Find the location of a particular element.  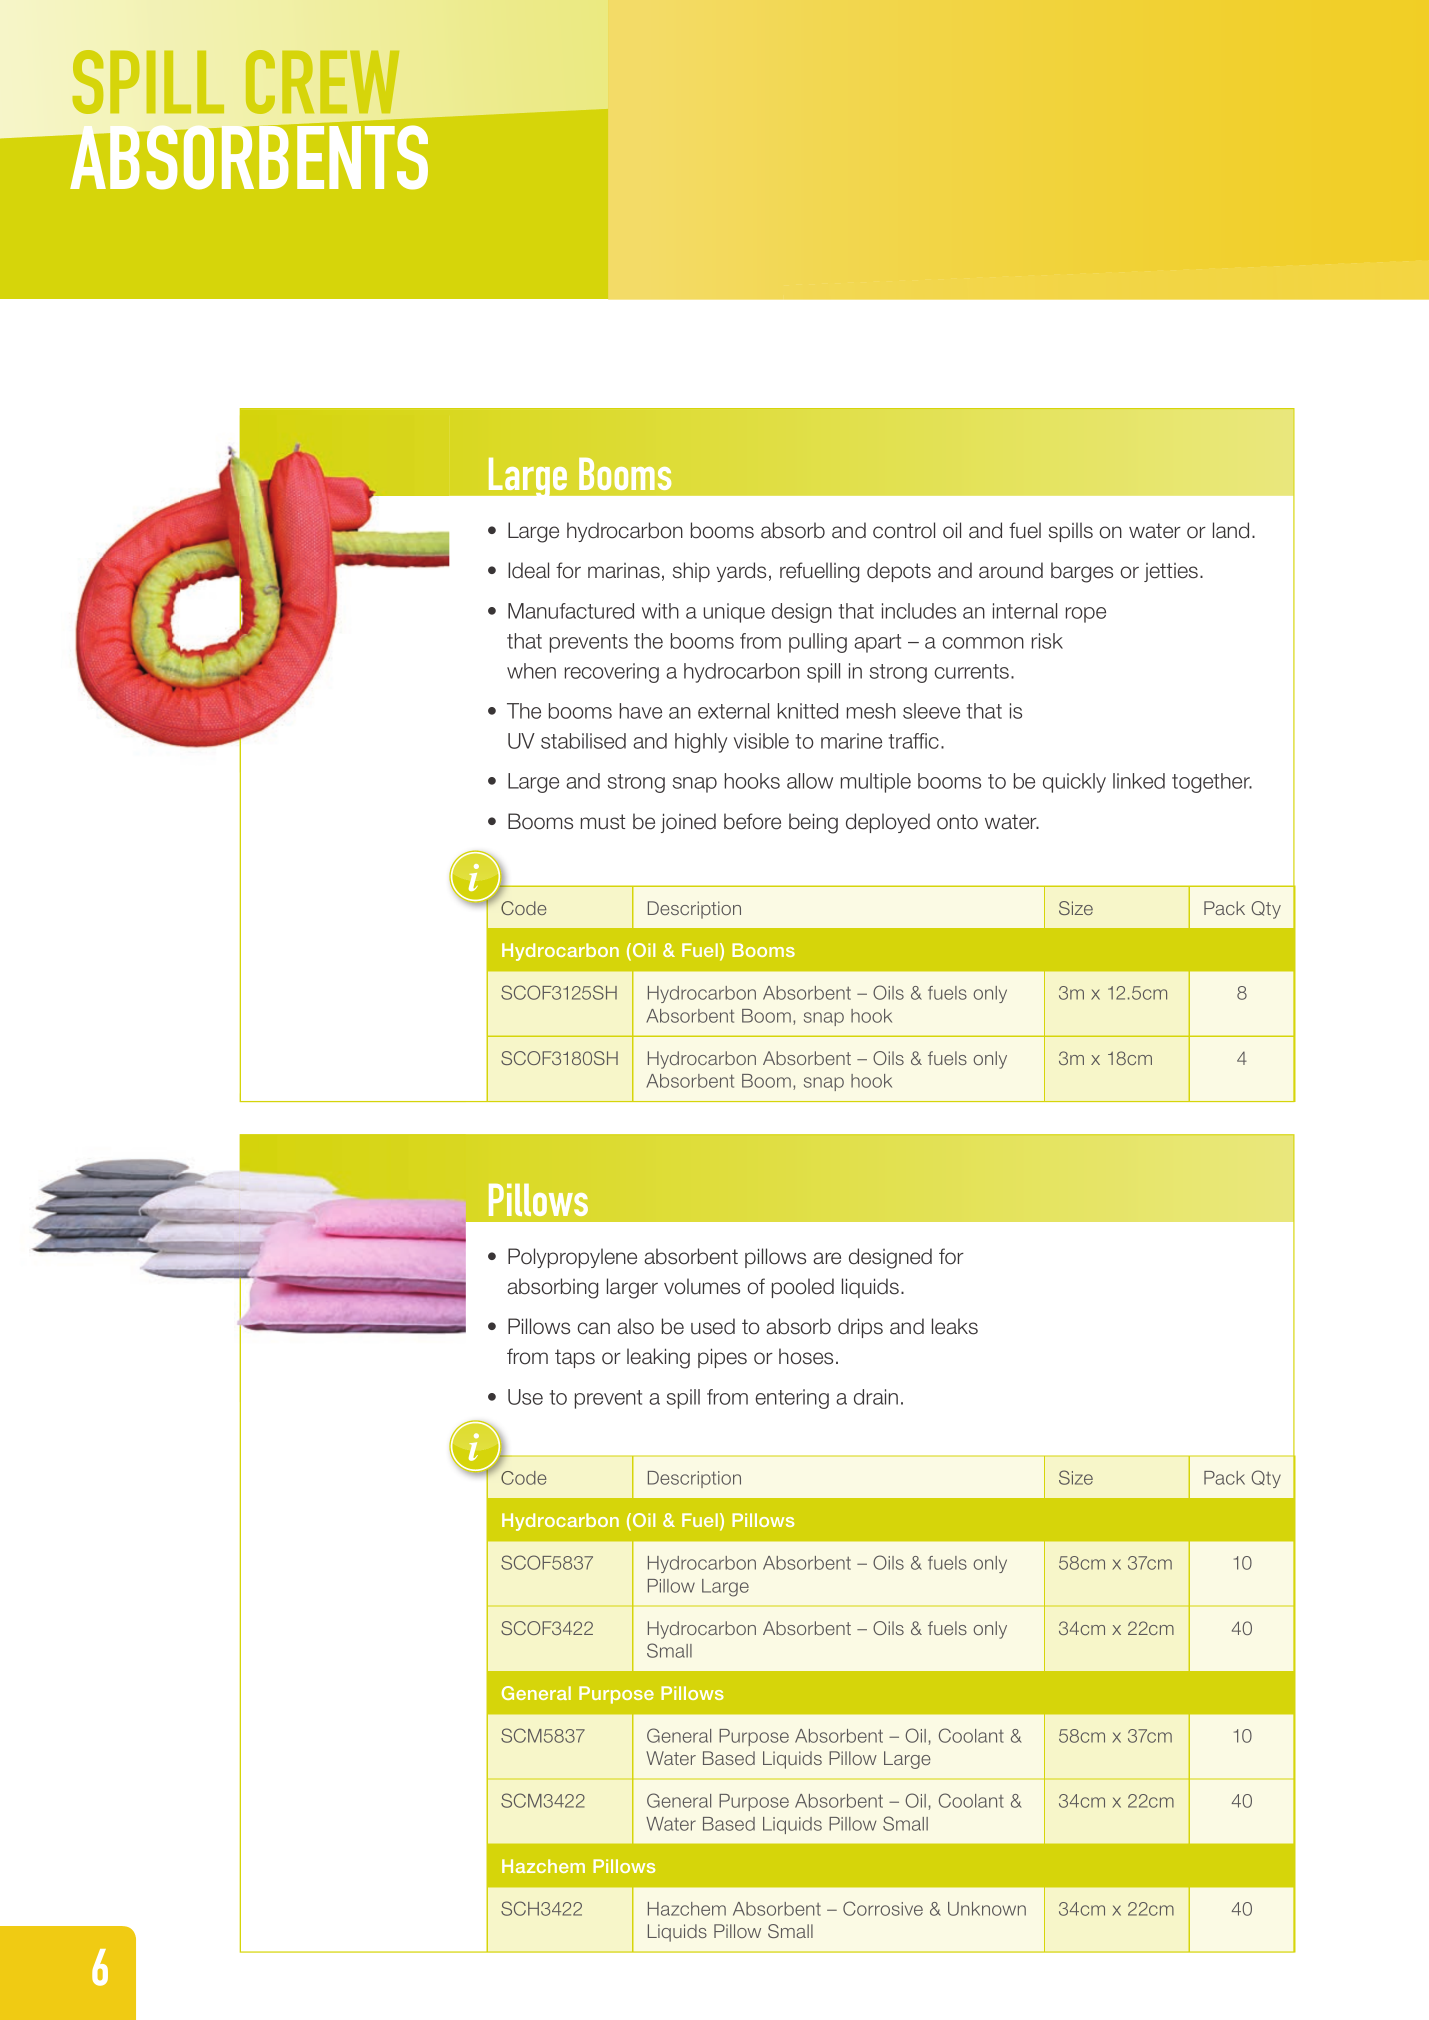

linked is located at coordinates (1139, 781).
